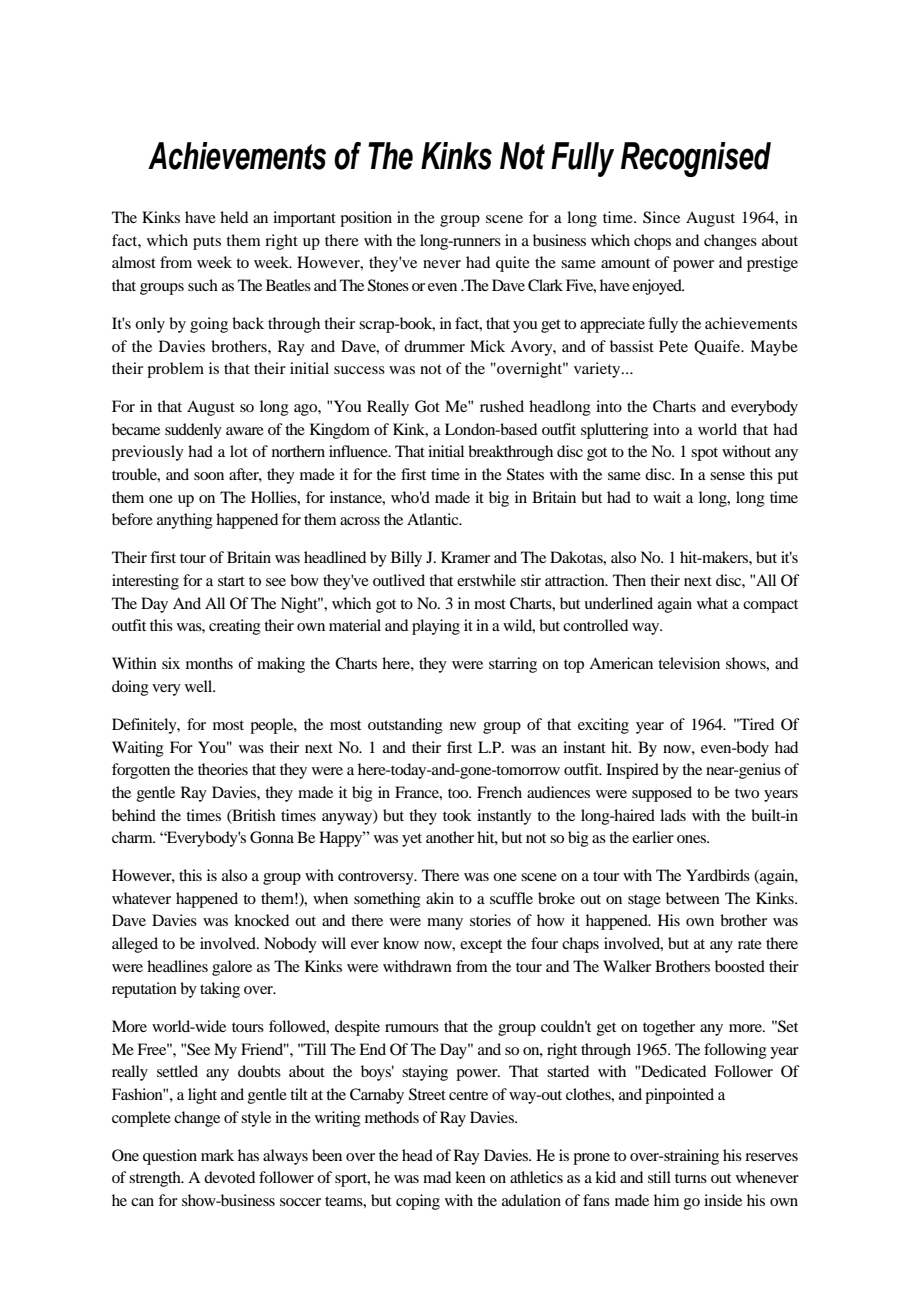 This document has height=1308, width=924. What do you see at coordinates (689, 663) in the document?
I see `television` at bounding box center [689, 663].
